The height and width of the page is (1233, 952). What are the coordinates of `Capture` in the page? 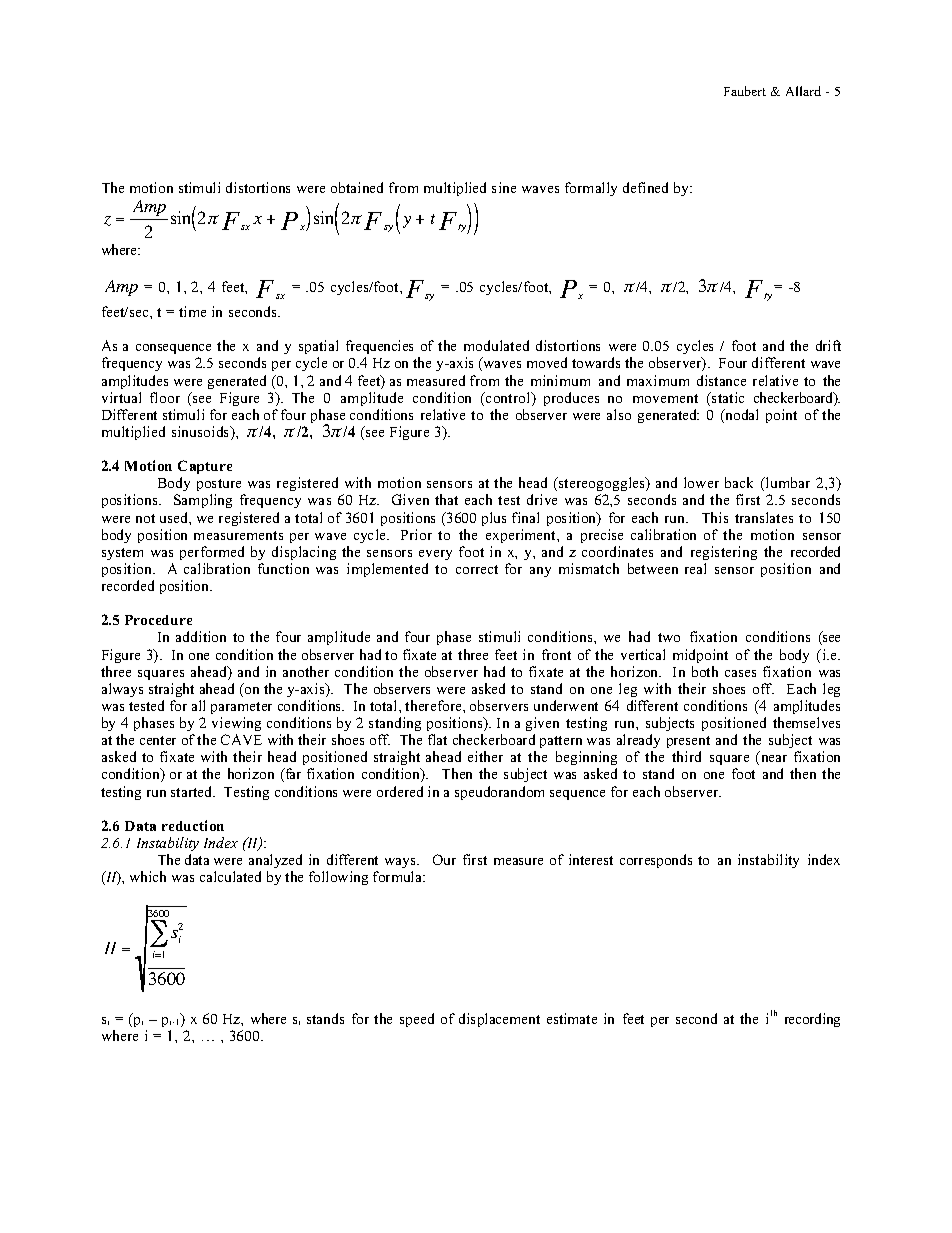 It's located at (205, 469).
